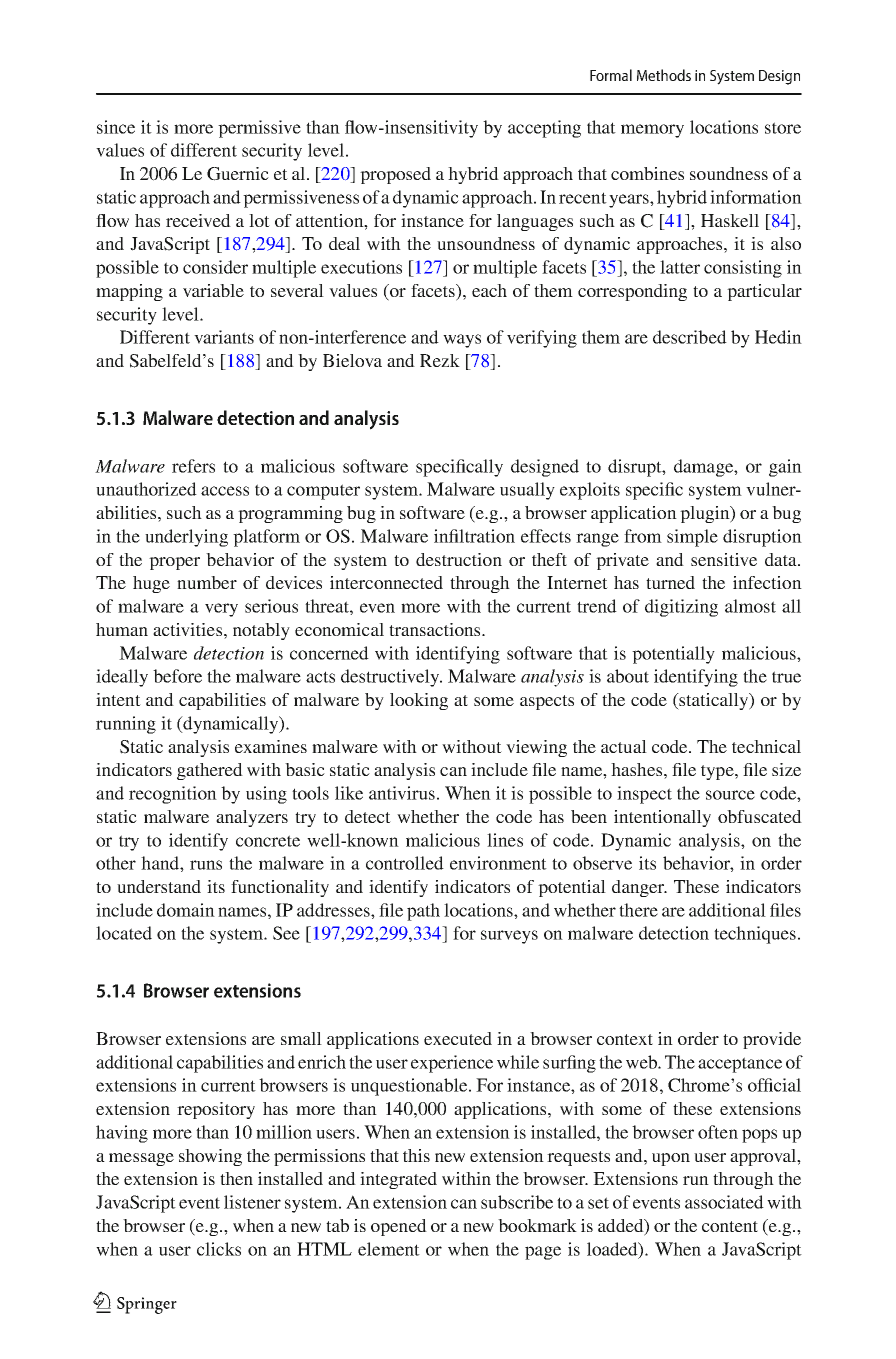  What do you see at coordinates (436, 629) in the screenshot?
I see `transactions` at bounding box center [436, 629].
